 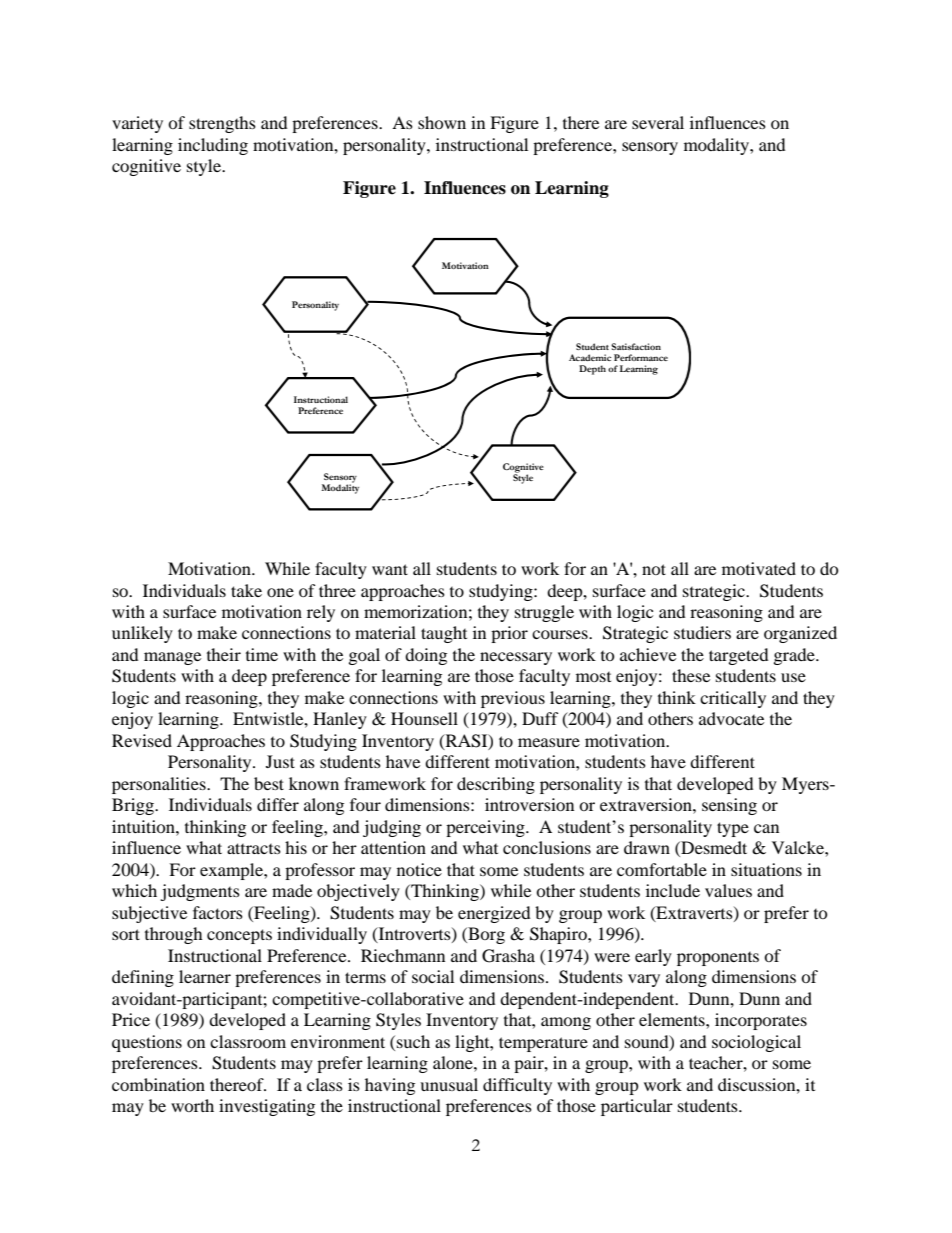 I want to click on targeted, so click(x=739, y=656).
